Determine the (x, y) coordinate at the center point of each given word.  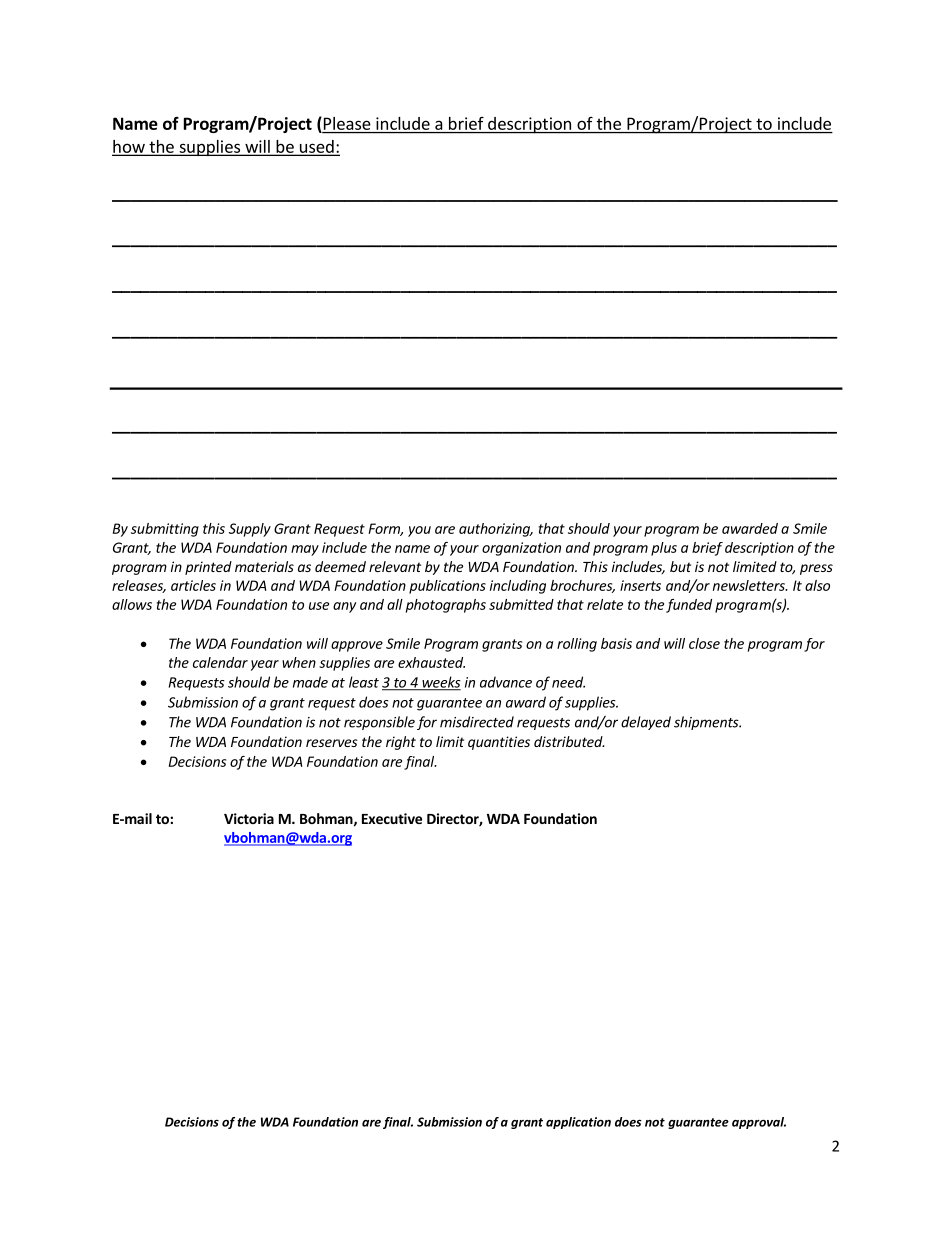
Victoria (249, 818)
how (129, 147)
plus (664, 549)
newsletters (750, 585)
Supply (250, 530)
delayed (646, 723)
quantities (499, 743)
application (578, 1123)
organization (521, 549)
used (316, 147)
